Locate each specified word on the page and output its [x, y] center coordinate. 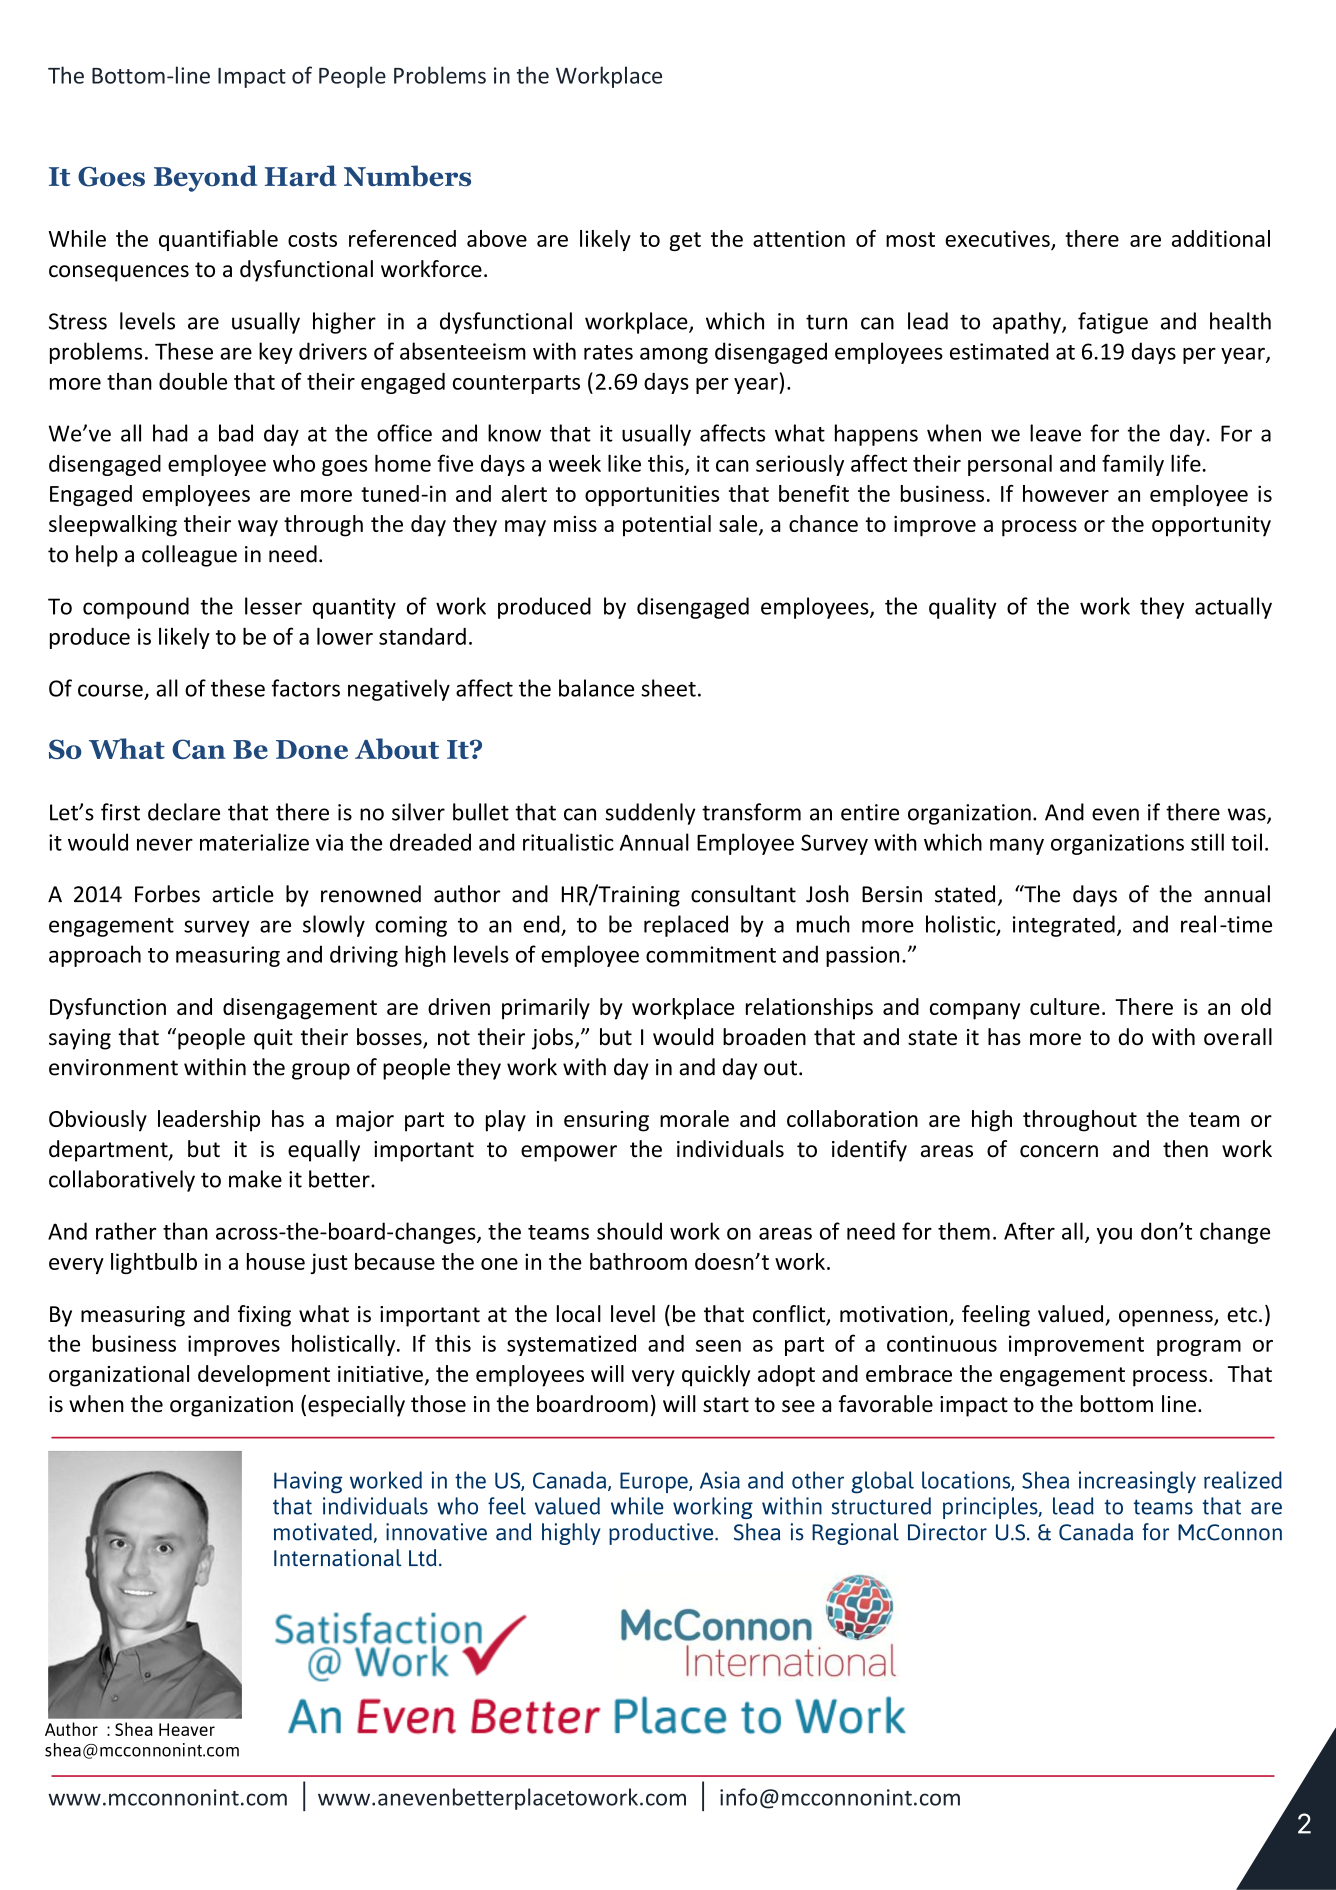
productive [662, 1534]
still [1207, 842]
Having [308, 1482]
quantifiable [218, 240]
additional [1221, 238]
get [685, 241]
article [243, 894]
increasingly [1137, 1482]
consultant [743, 894]
